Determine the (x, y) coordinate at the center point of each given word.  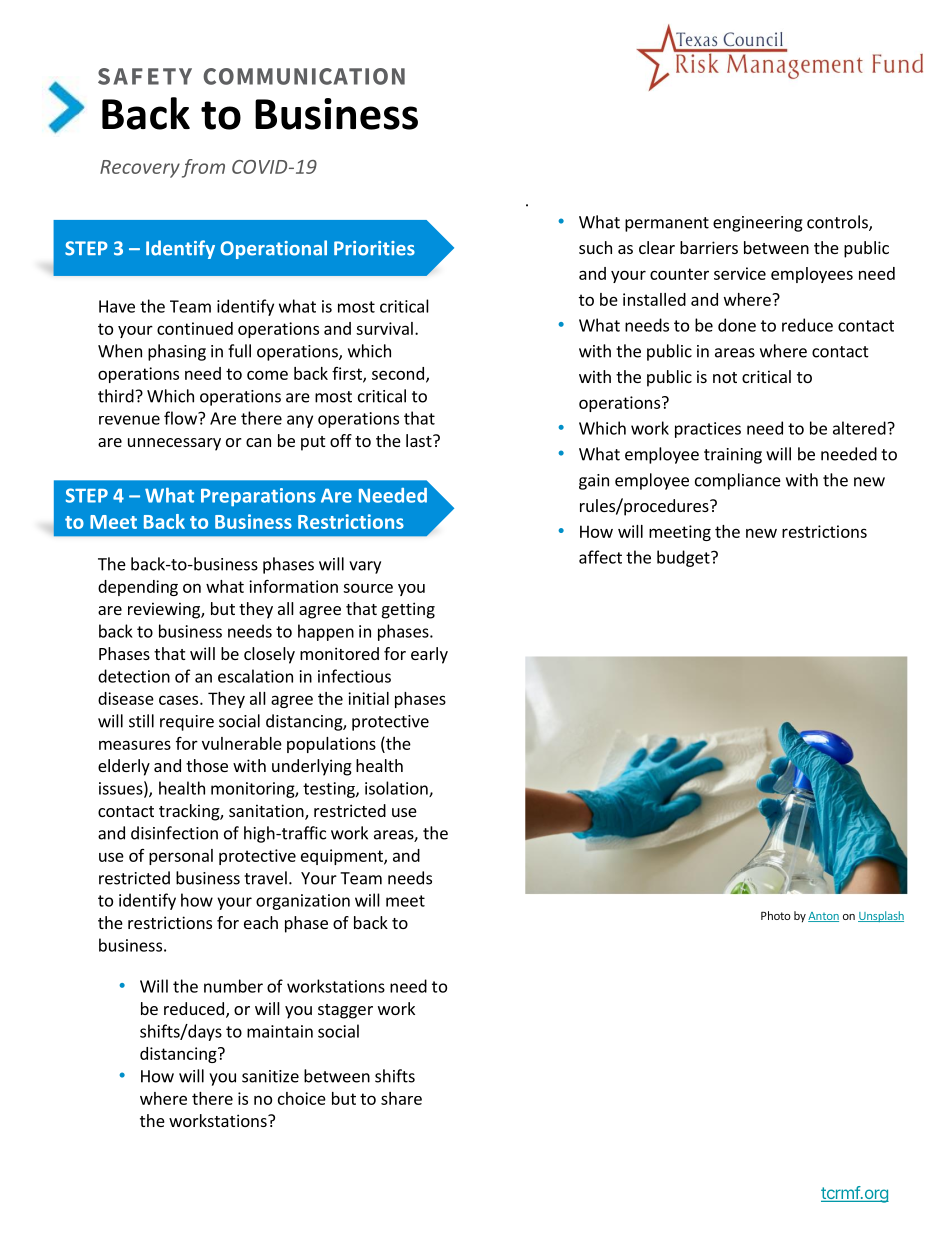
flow (181, 418)
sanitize (270, 1076)
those (207, 765)
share (401, 1098)
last (420, 440)
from (203, 168)
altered (859, 428)
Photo (776, 915)
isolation (397, 789)
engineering (758, 224)
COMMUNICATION (304, 76)
